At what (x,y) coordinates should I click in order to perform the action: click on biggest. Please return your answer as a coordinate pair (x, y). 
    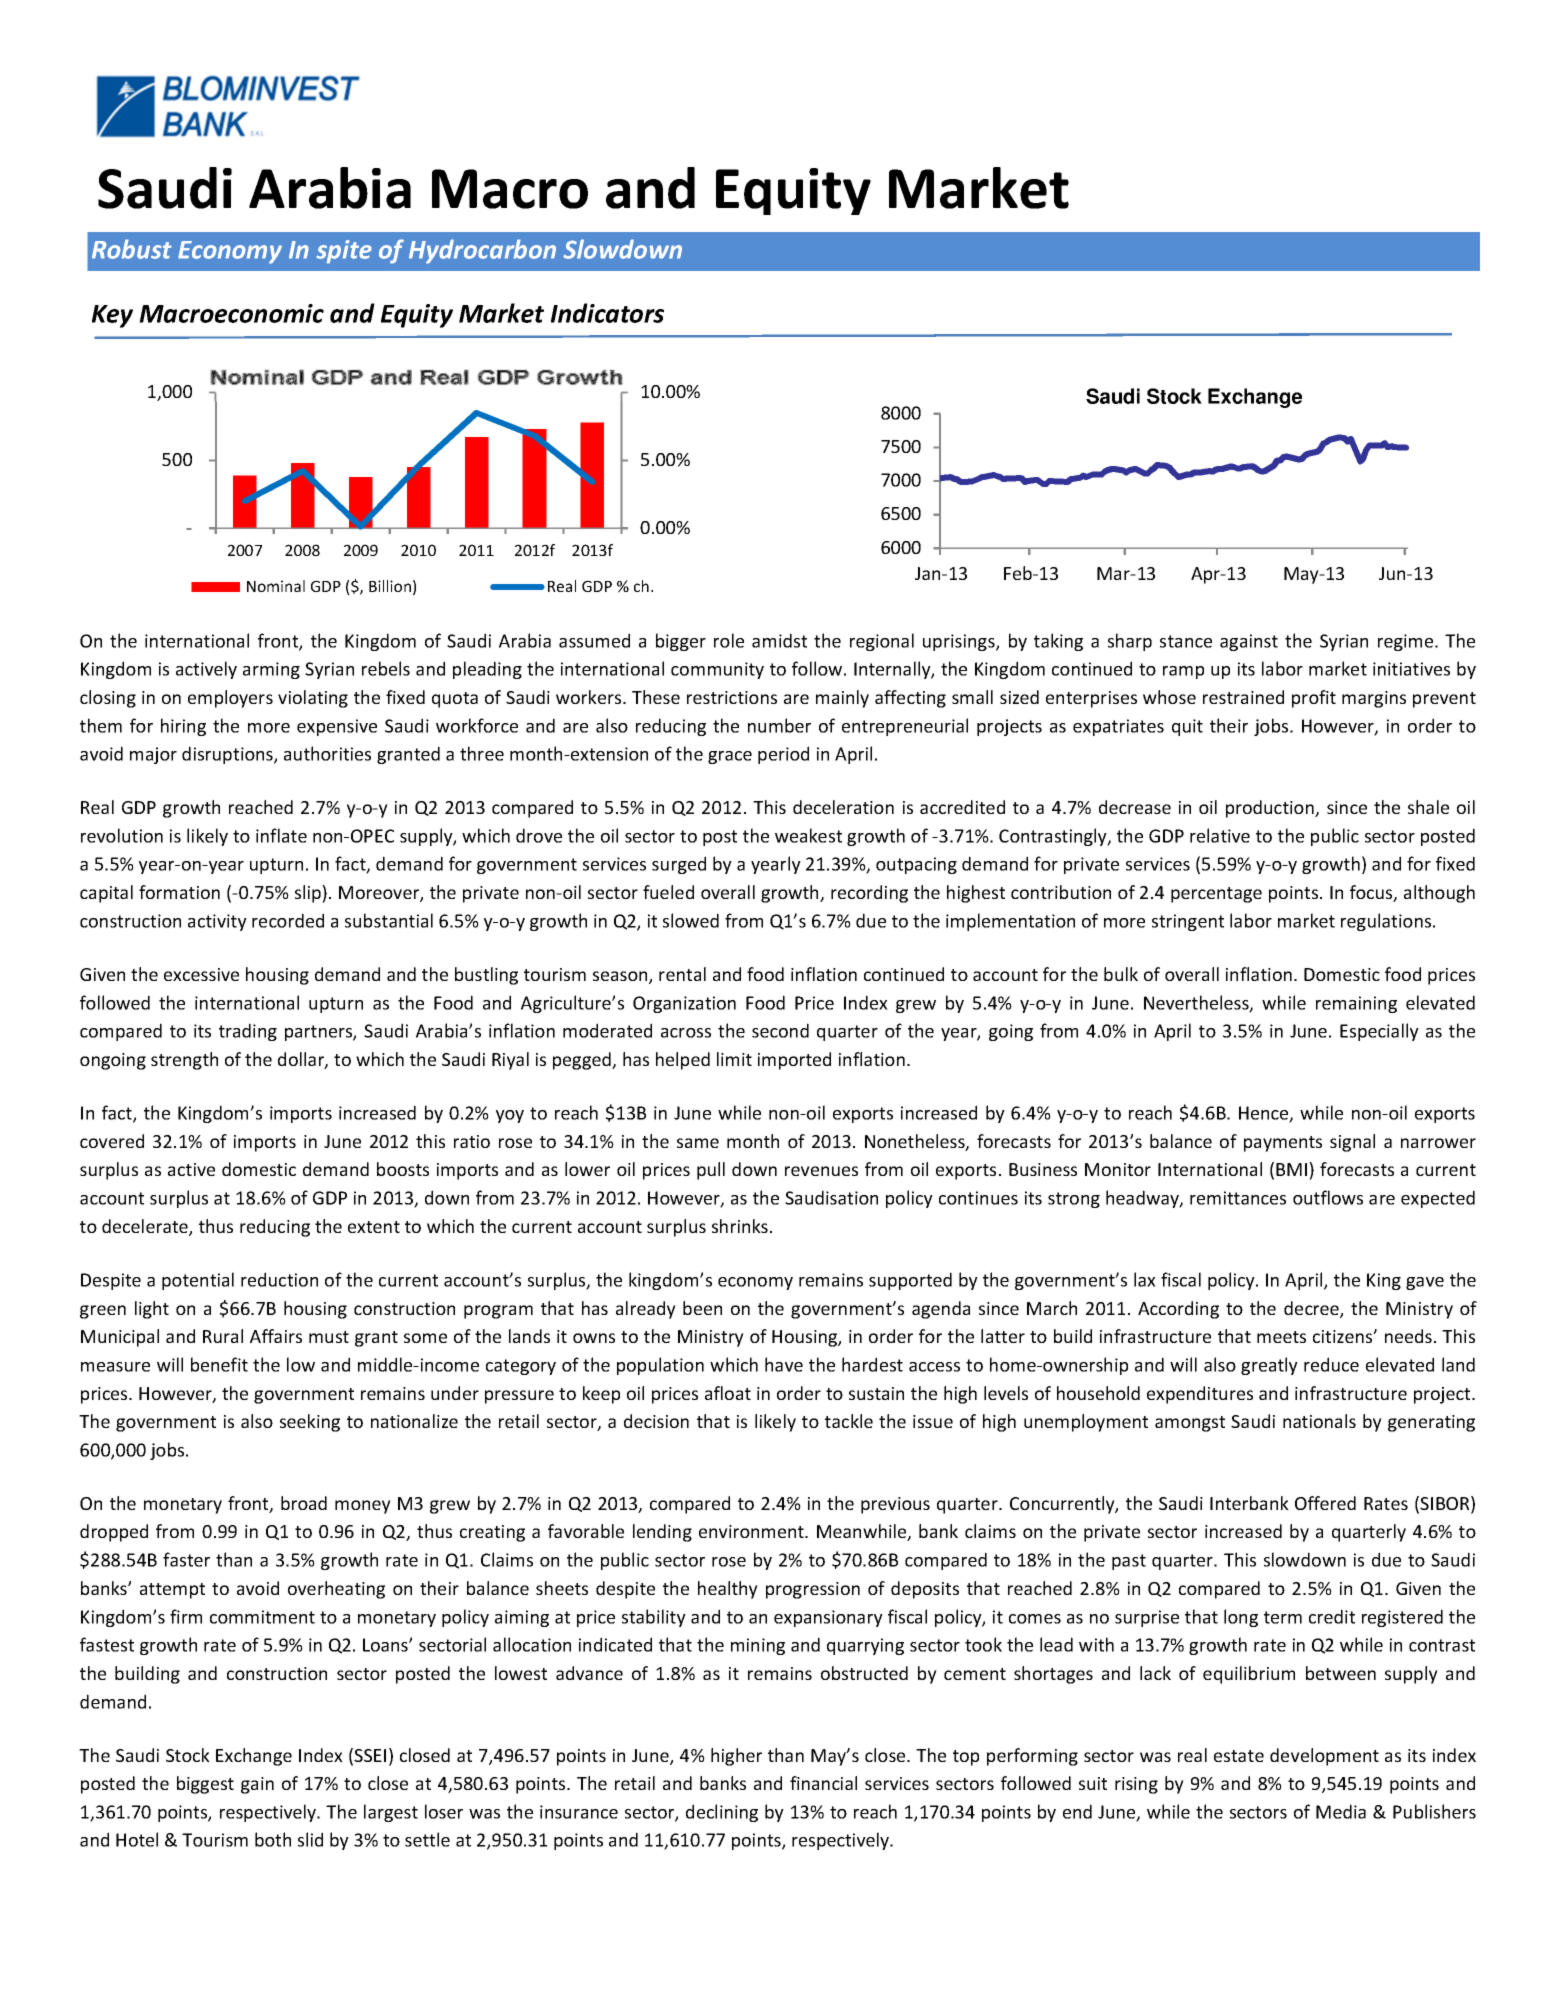
    Looking at the image, I should click on (205, 1785).
